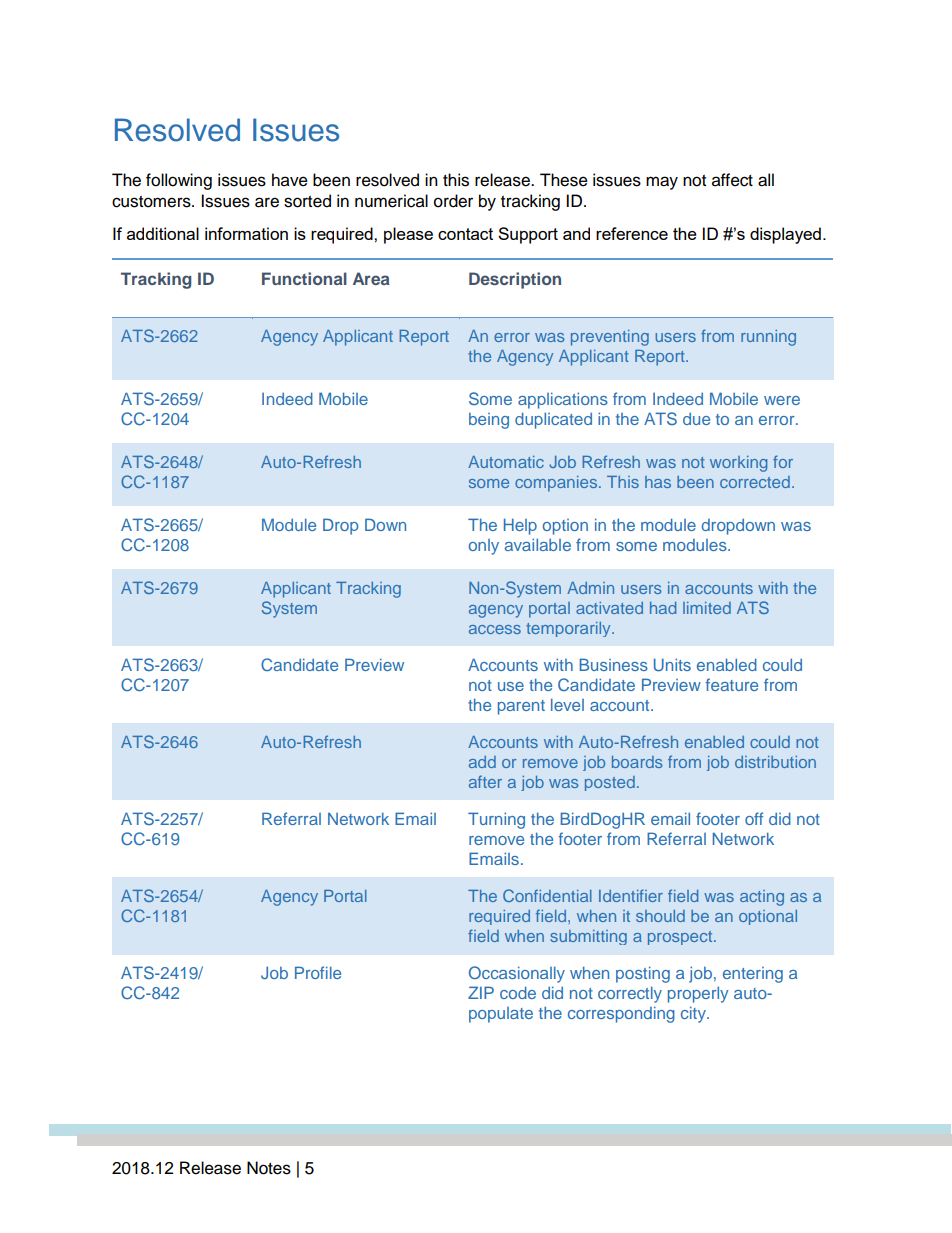 This screenshot has width=952, height=1233. I want to click on information, so click(246, 233).
